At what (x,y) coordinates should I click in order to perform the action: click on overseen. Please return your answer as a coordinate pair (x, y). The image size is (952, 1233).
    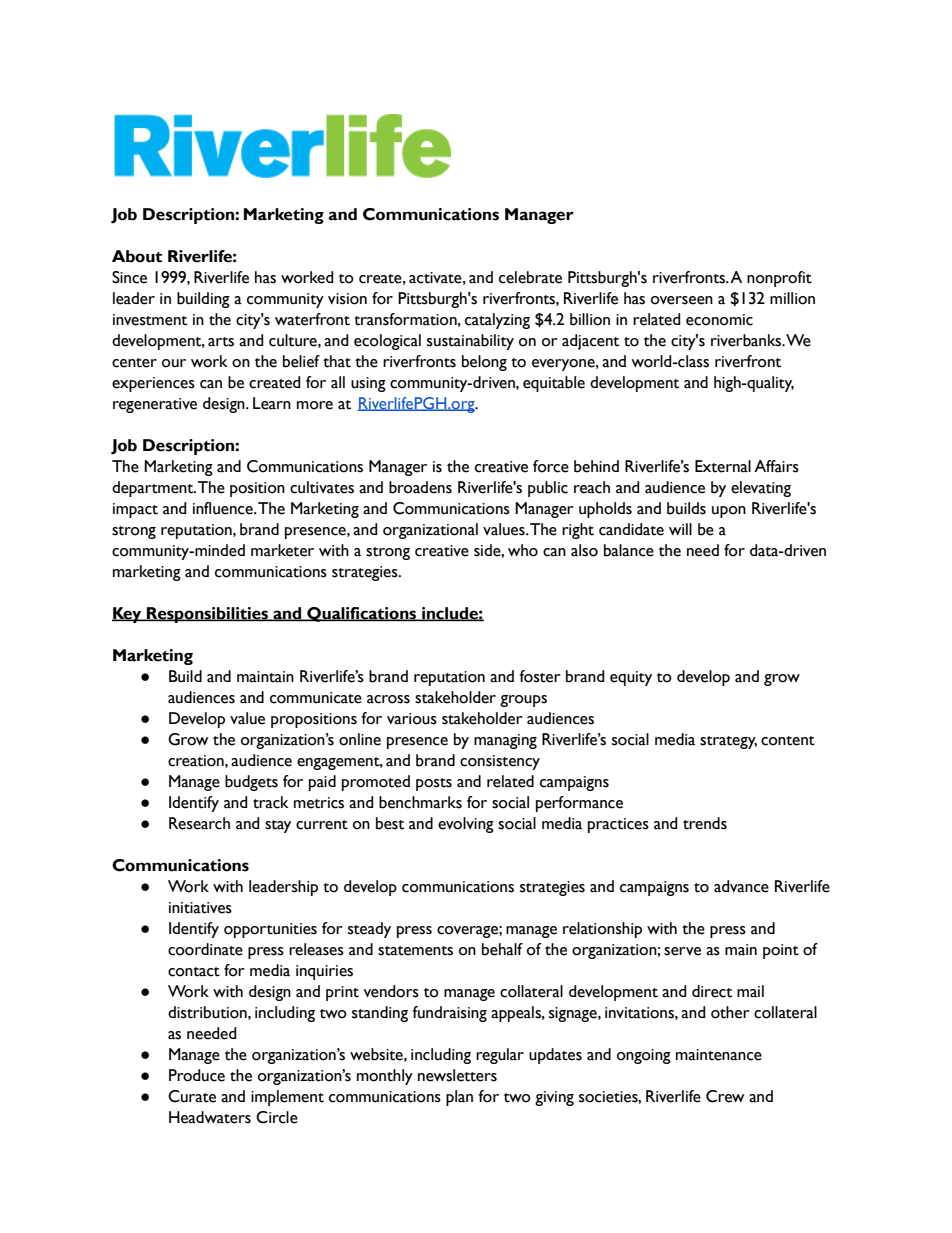
    Looking at the image, I should click on (682, 300).
